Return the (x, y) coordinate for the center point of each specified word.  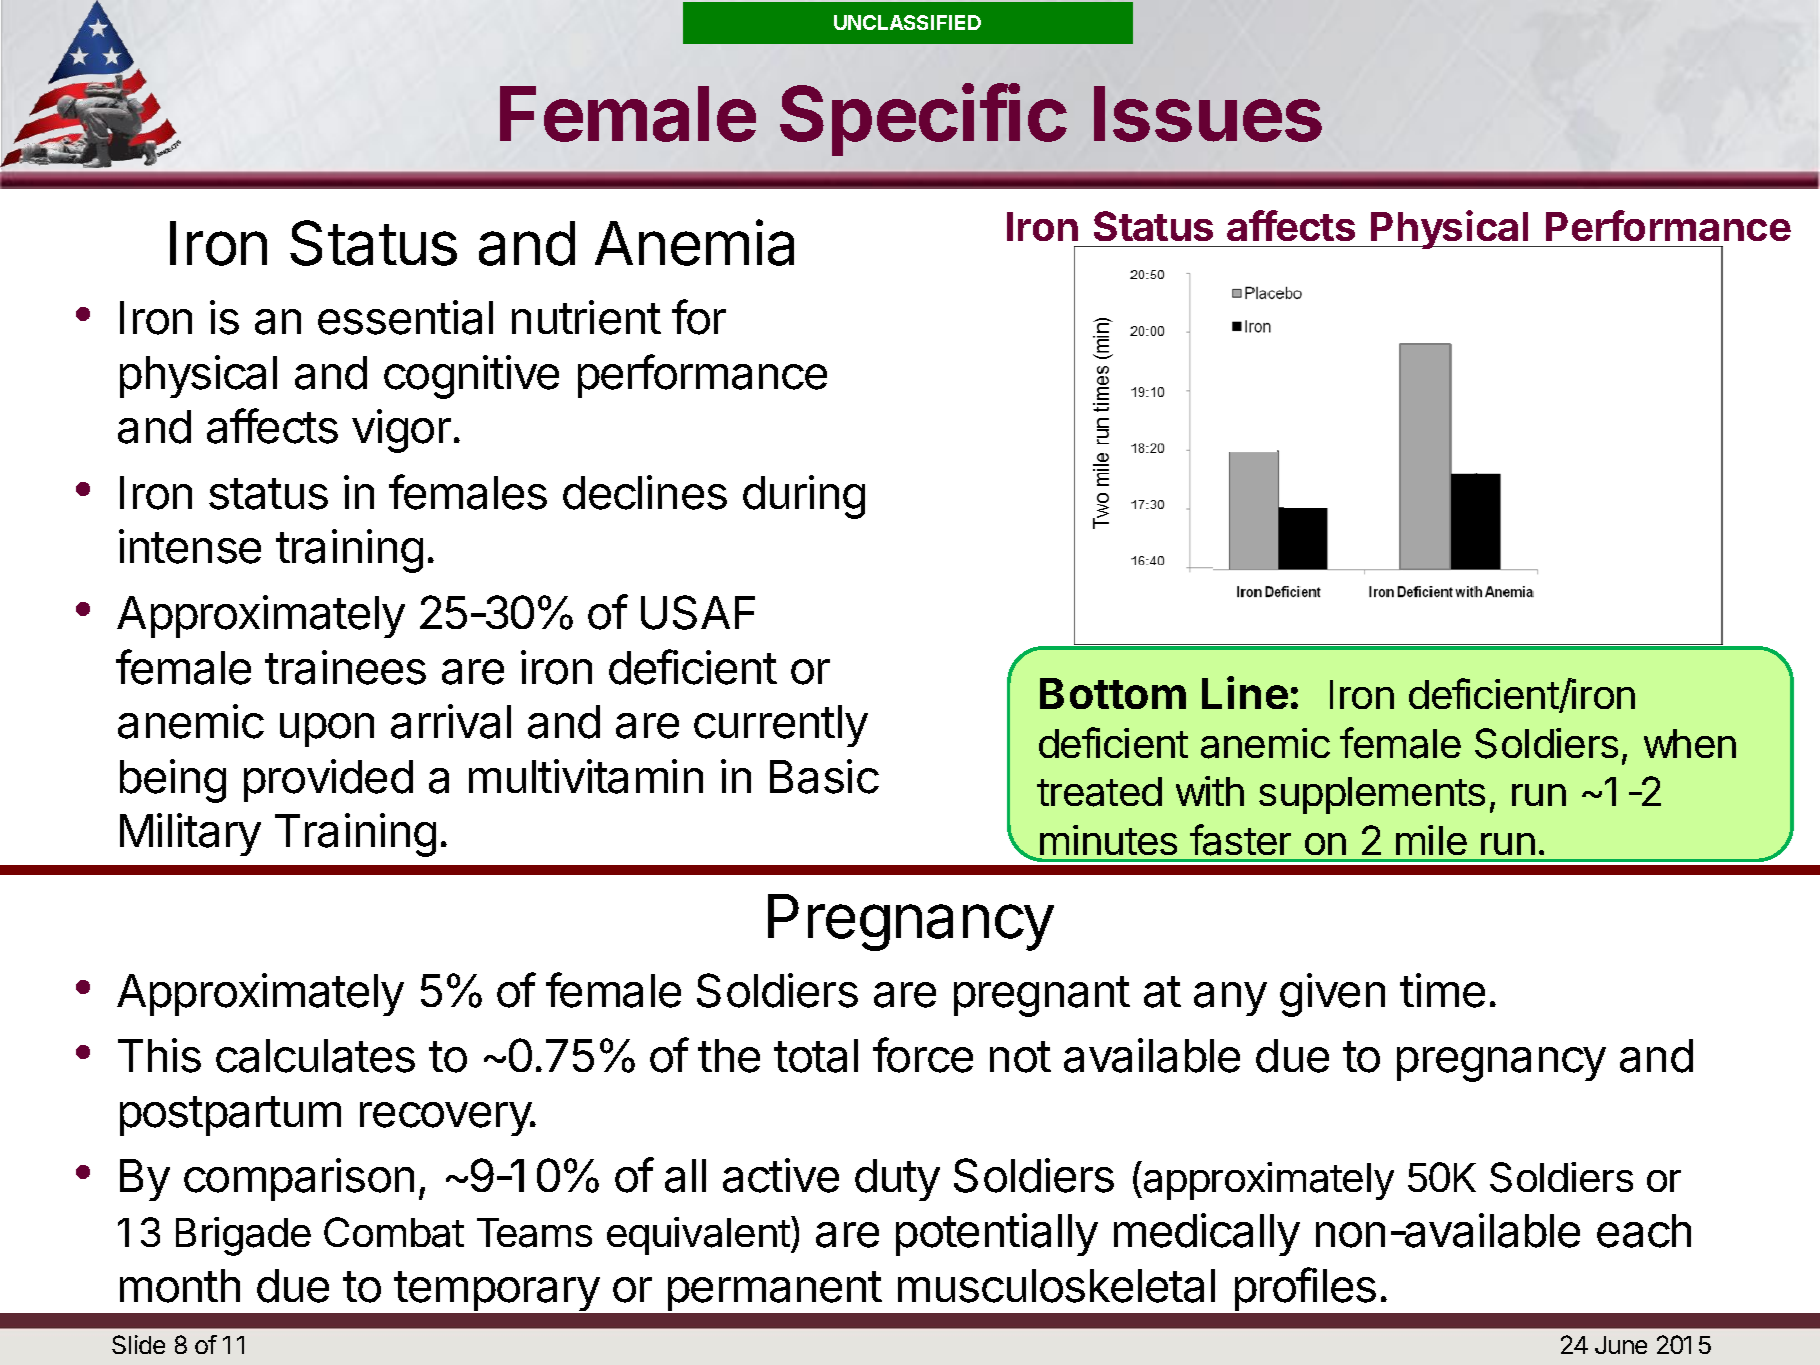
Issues (1208, 114)
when (1690, 743)
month (180, 1286)
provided (328, 780)
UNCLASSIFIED (907, 22)
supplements (1372, 795)
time (1442, 990)
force (923, 1055)
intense (190, 546)
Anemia (694, 243)
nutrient (586, 317)
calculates (315, 1056)
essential (405, 317)
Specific (923, 119)
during (804, 497)
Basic (824, 776)
